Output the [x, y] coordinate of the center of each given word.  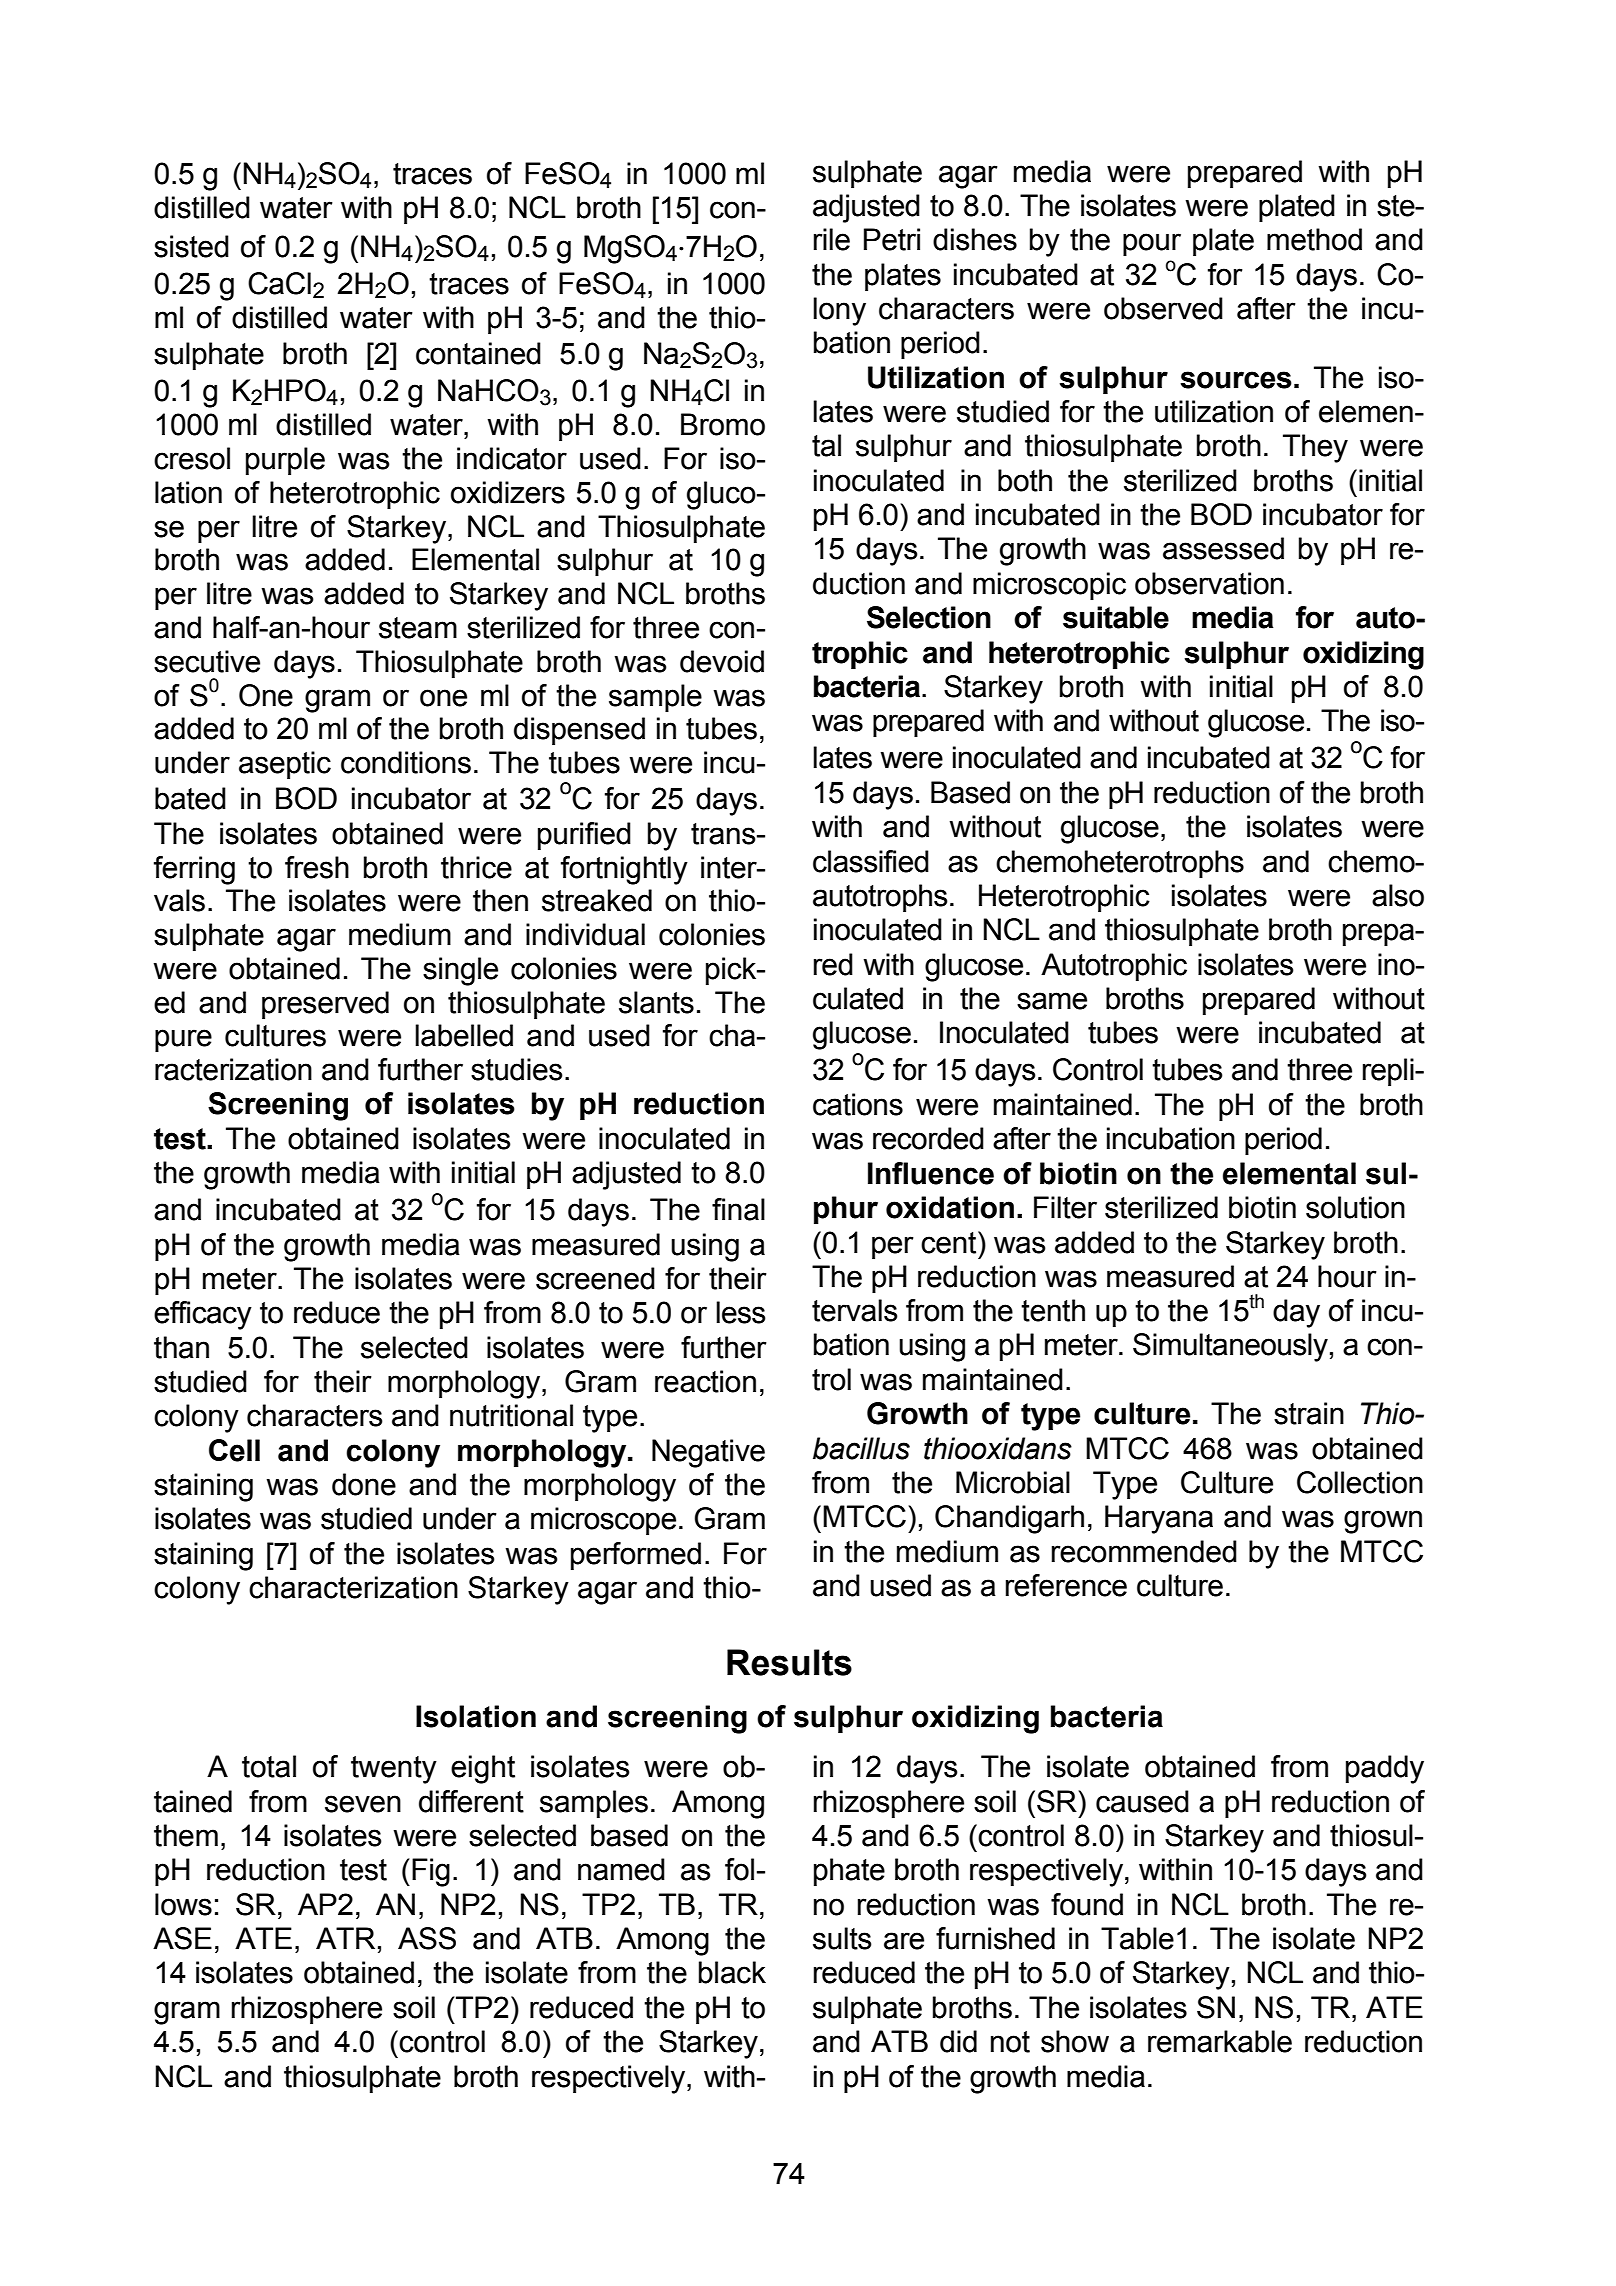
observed [1163, 308]
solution [1355, 1207]
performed [636, 1556]
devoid [722, 661]
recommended [1144, 1551]
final [738, 1209]
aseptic [285, 765]
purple [285, 461]
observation [1209, 583]
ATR [345, 1938]
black [732, 1972]
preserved [325, 1005]
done [364, 1484]
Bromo [723, 424]
